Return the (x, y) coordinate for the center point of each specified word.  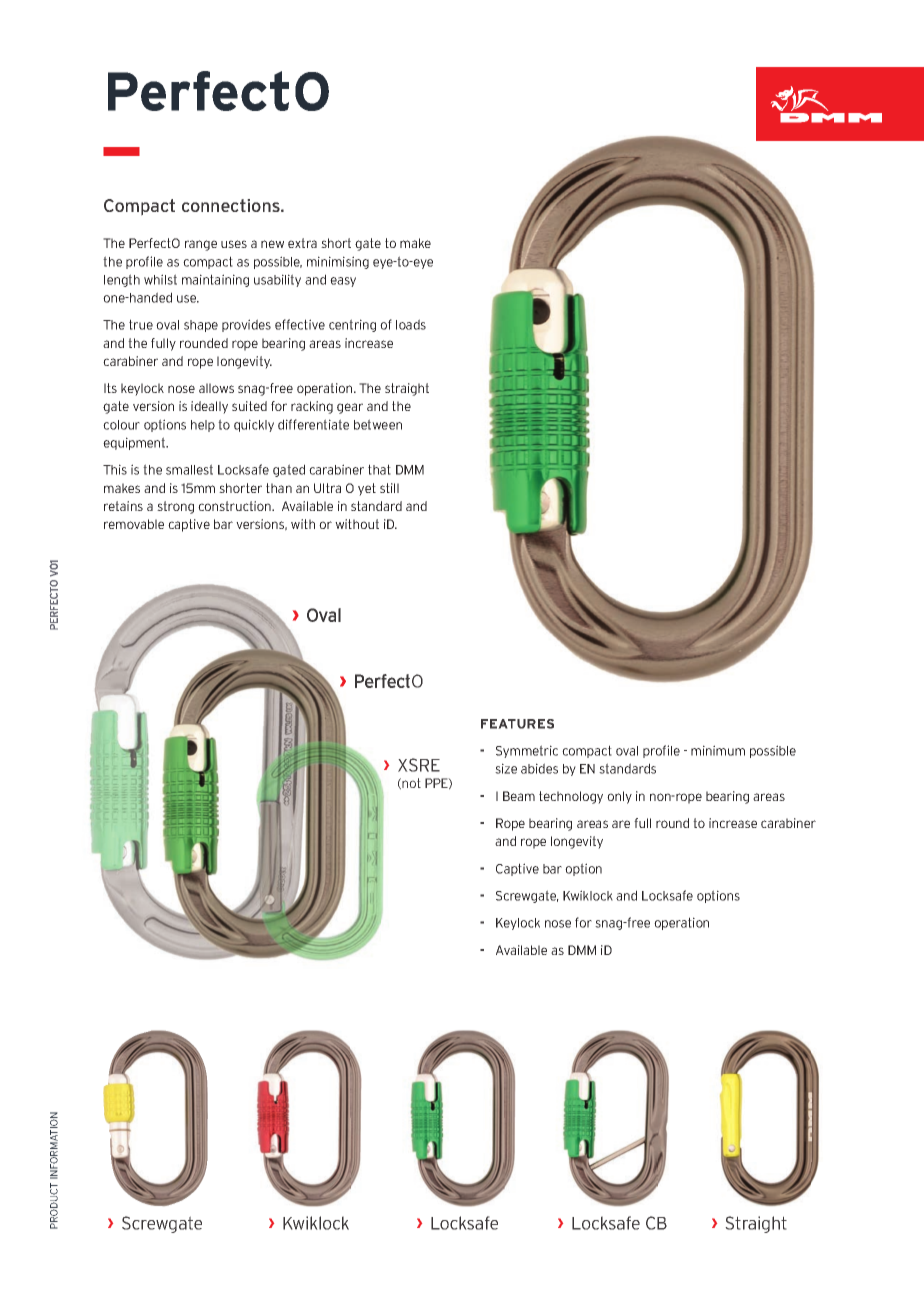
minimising (338, 262)
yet (367, 489)
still (389, 488)
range (201, 245)
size (506, 768)
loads (411, 324)
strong (175, 507)
